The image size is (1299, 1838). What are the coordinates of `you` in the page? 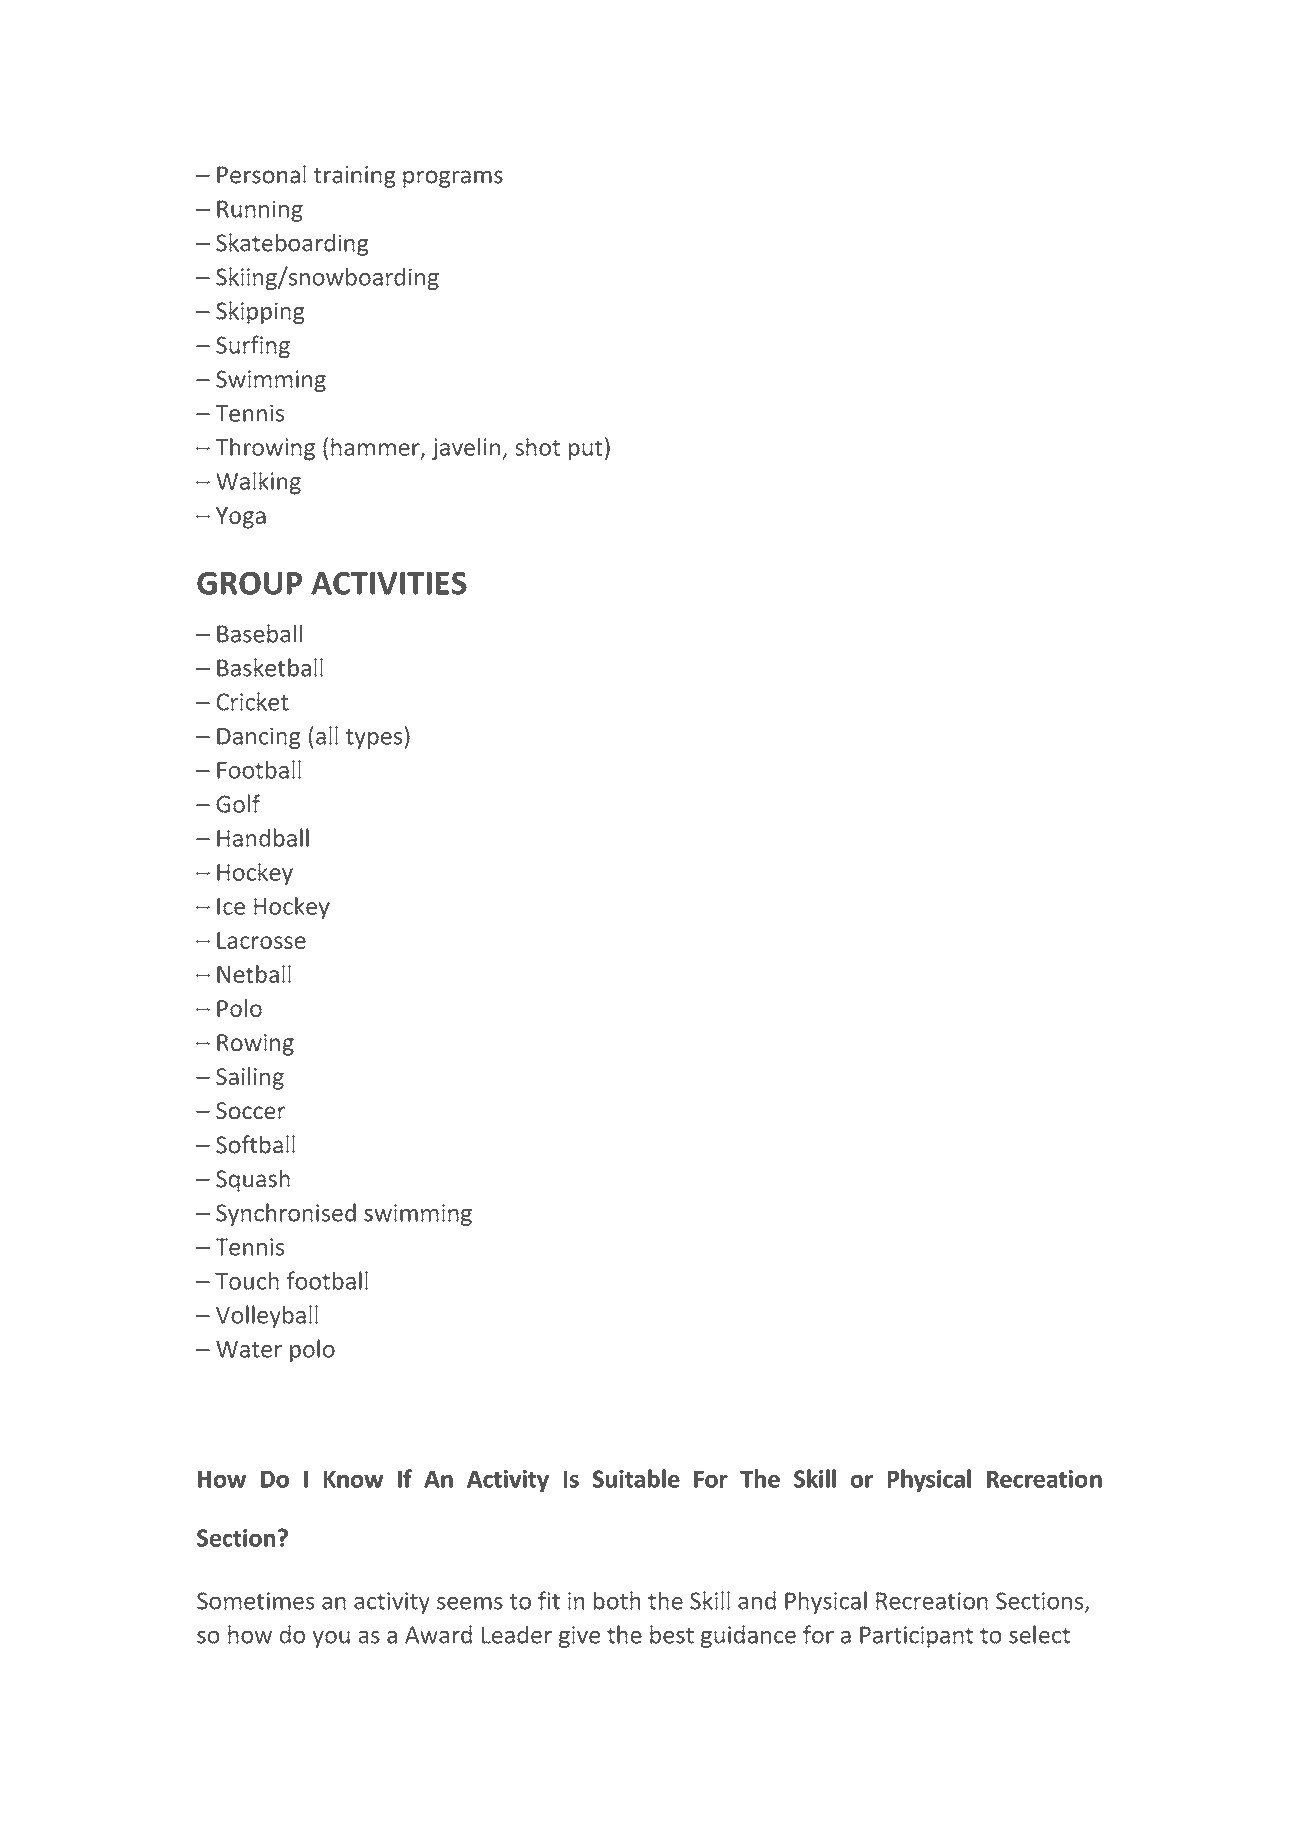 It's located at (331, 1639).
